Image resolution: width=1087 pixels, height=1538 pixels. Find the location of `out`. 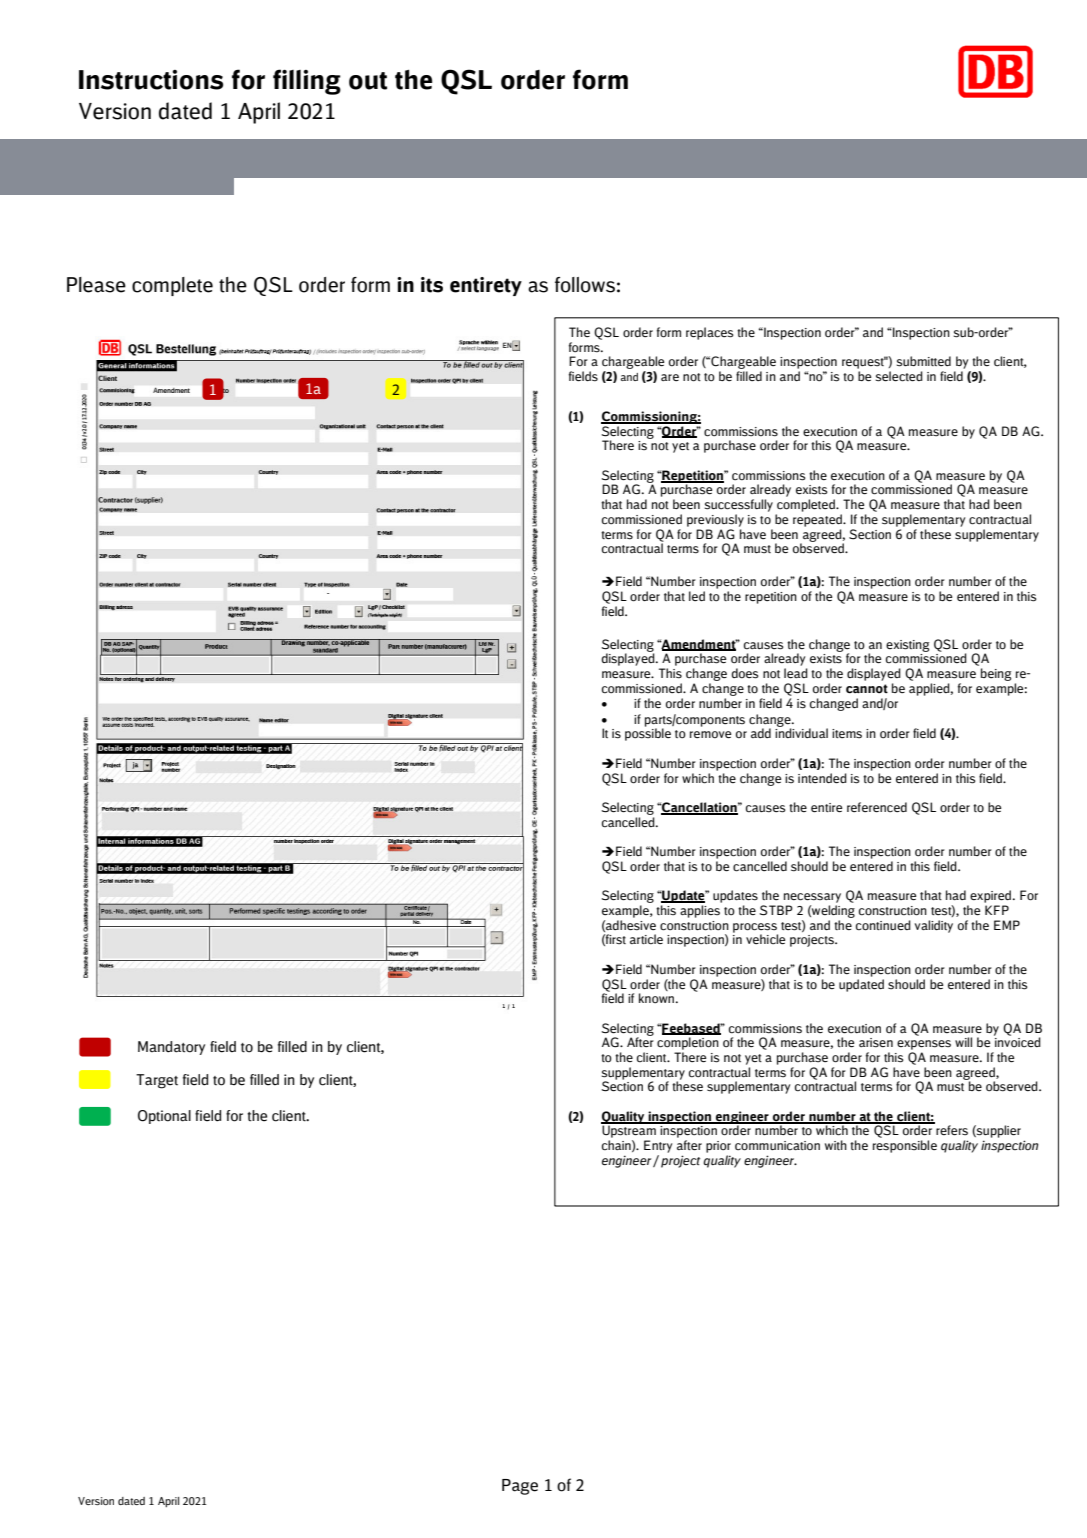

out is located at coordinates (368, 81).
